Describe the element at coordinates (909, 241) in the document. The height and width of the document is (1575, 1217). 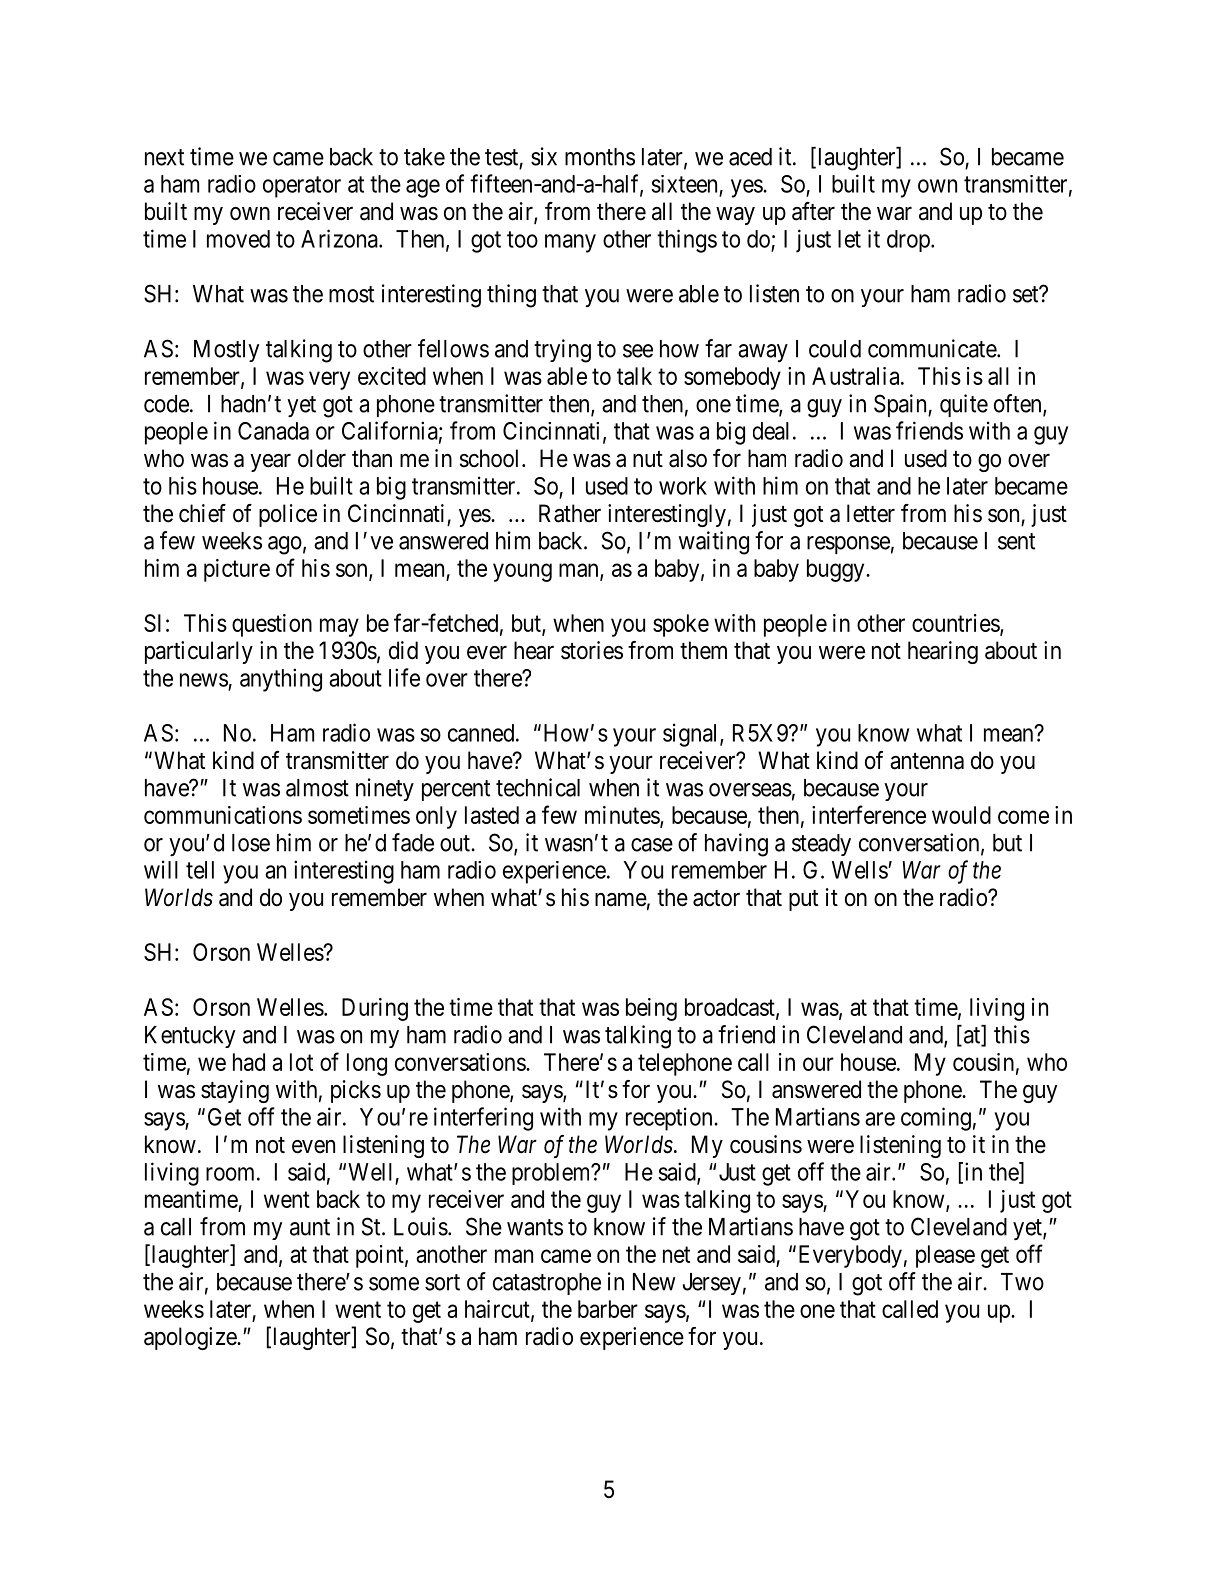
I see `drop` at that location.
